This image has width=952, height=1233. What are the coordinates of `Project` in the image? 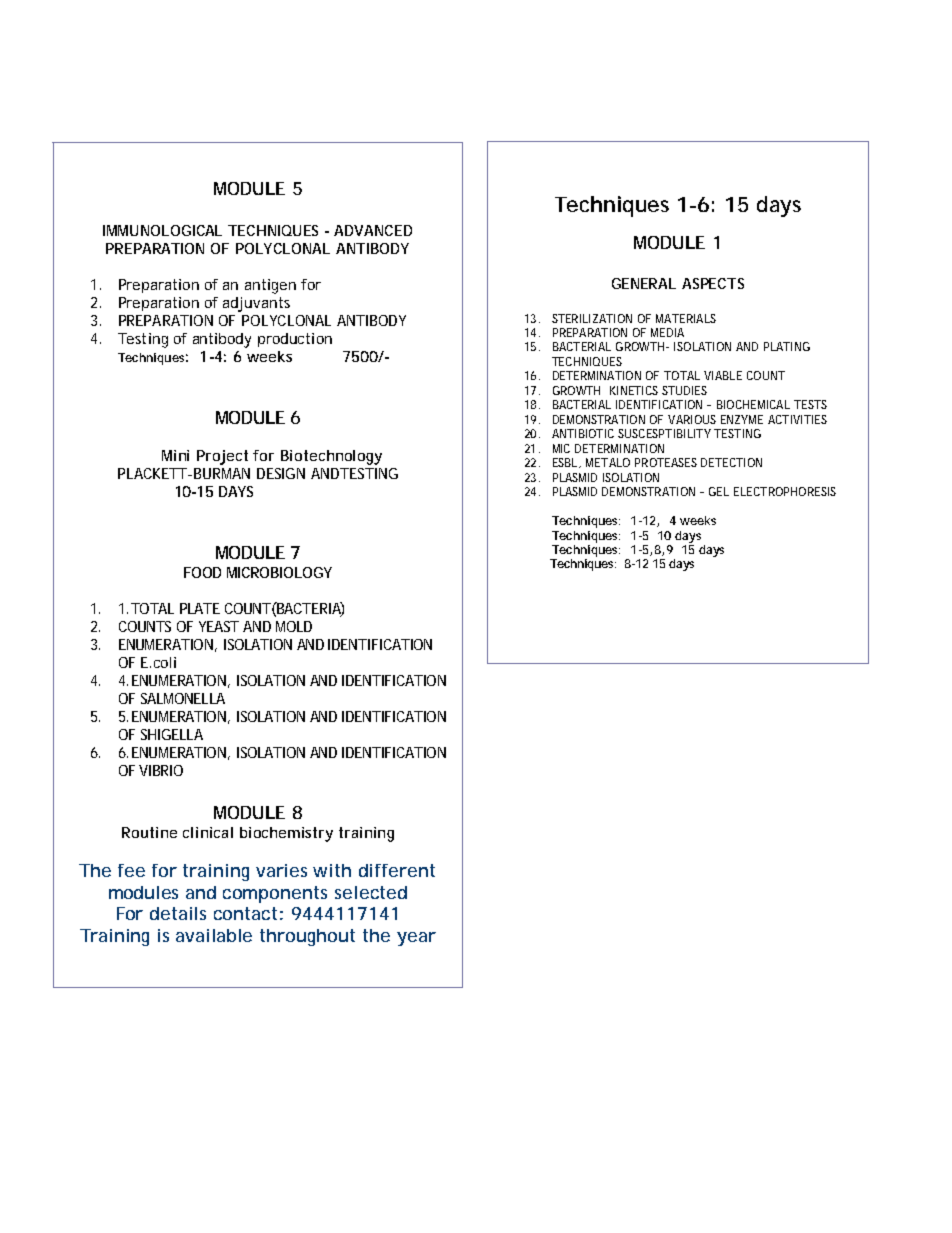 It's located at (222, 457).
